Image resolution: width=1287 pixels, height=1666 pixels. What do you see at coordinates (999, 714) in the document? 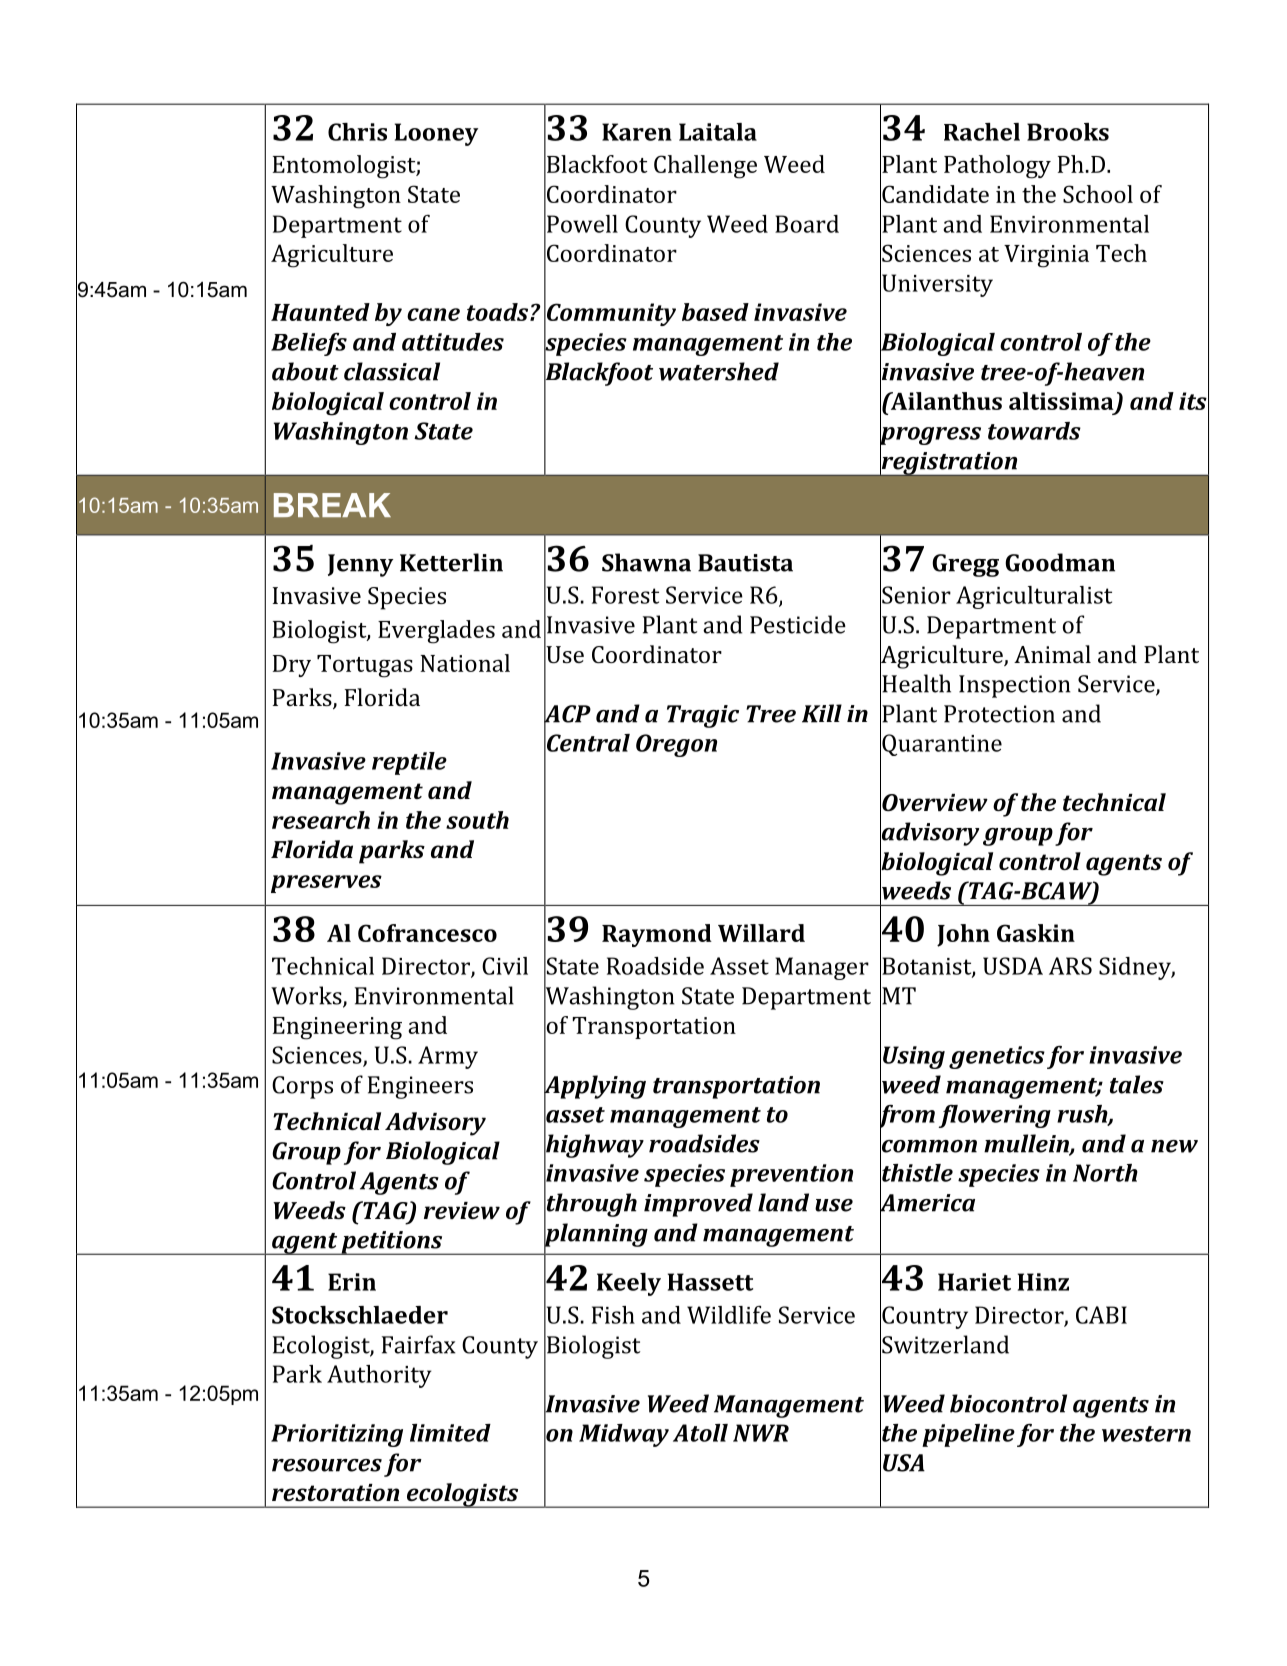
I see `Protection` at bounding box center [999, 714].
